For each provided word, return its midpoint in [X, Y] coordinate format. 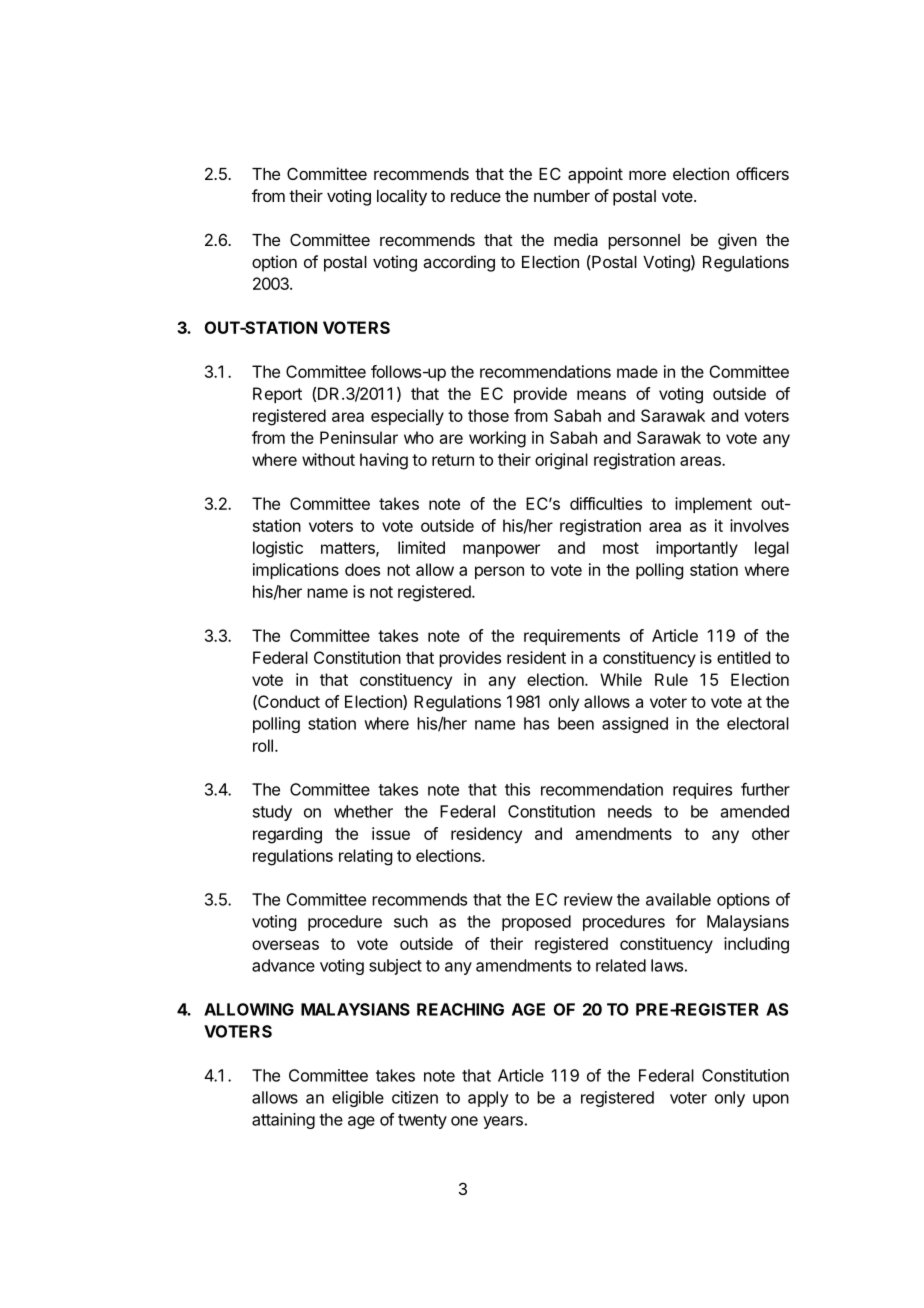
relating [365, 857]
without [328, 459]
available [678, 899]
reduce [476, 196]
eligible [358, 1099]
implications [296, 571]
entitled [743, 657]
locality [402, 197]
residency [486, 835]
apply [488, 1099]
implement [713, 505]
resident [536, 657]
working [497, 439]
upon [771, 1100]
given [737, 241]
